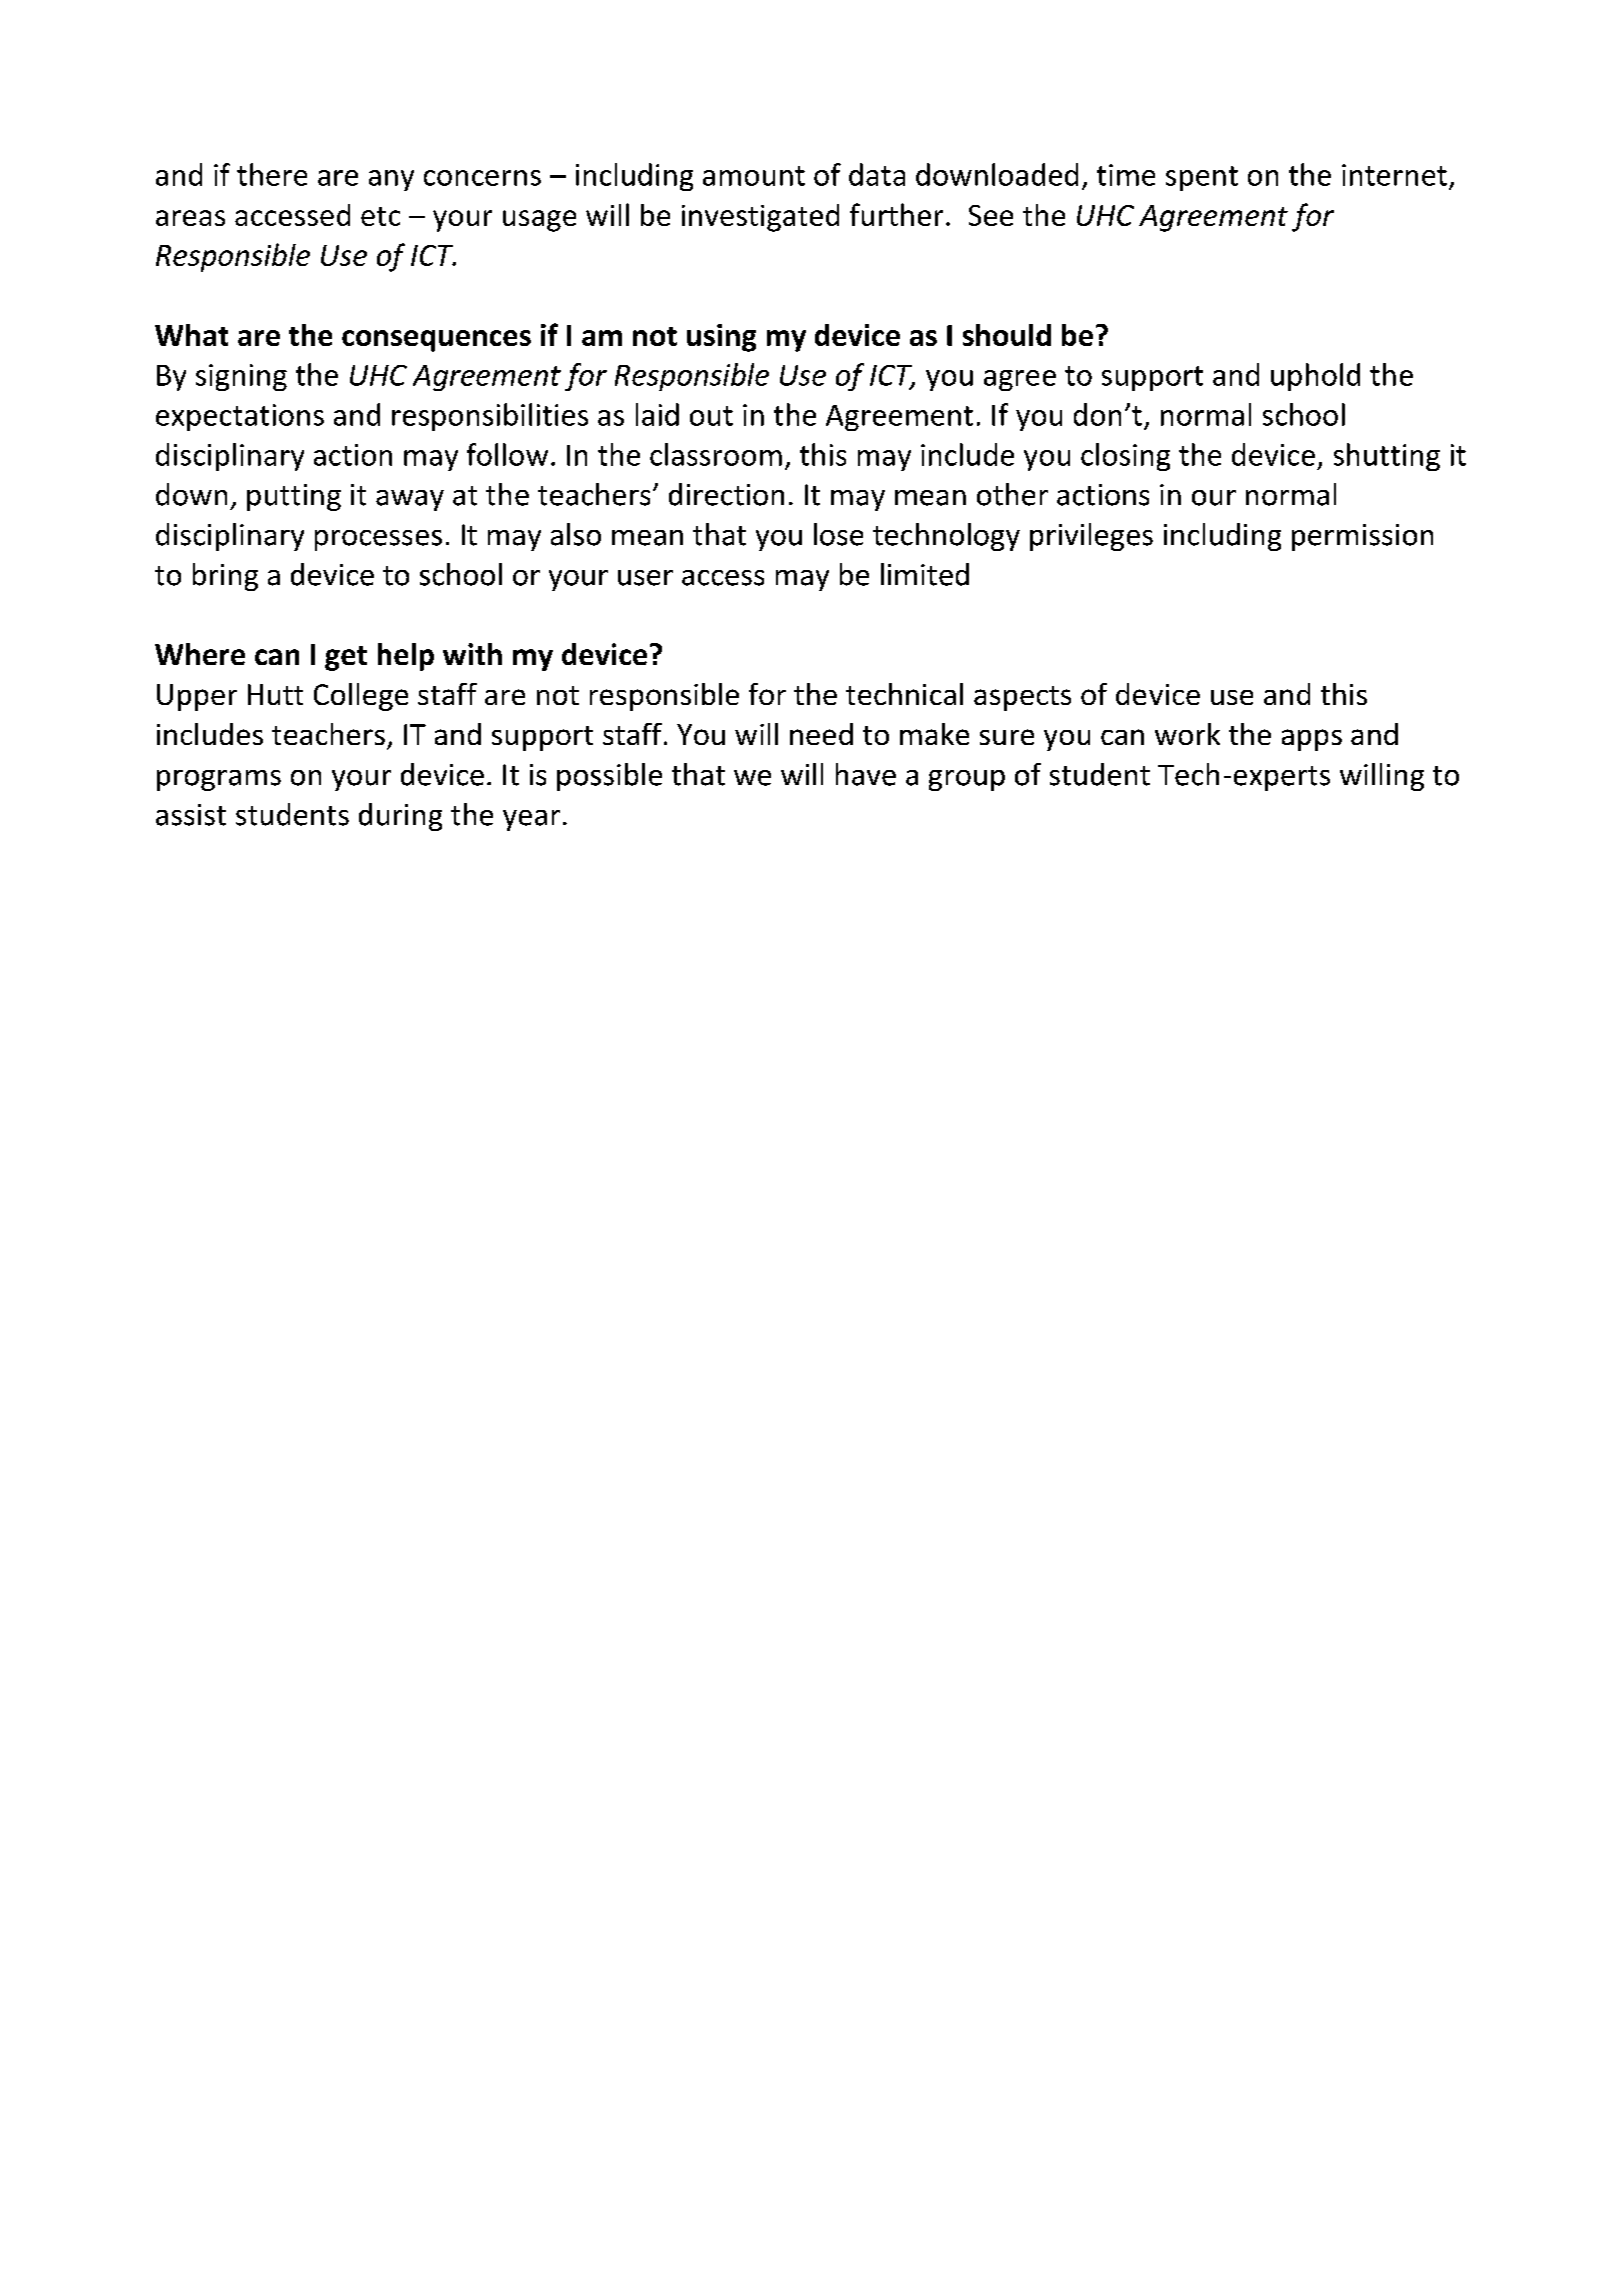 The image size is (1624, 2296). What do you see at coordinates (436, 341) in the image?
I see `consequences` at bounding box center [436, 341].
